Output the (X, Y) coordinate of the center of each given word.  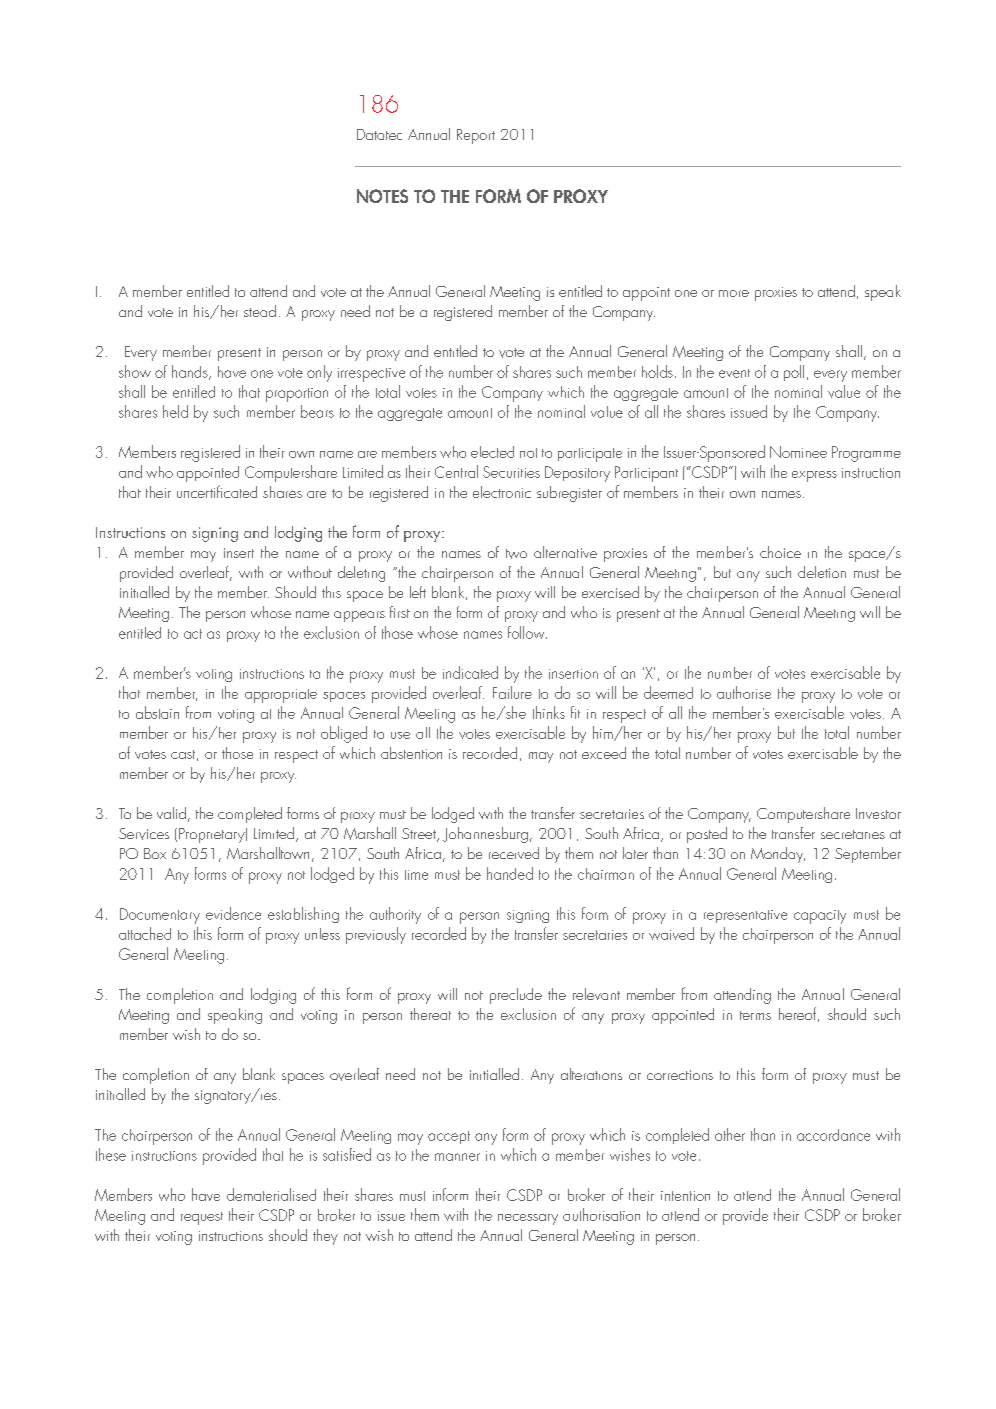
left (418, 592)
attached (145, 933)
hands (191, 372)
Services (144, 834)
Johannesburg (485, 835)
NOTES (382, 196)
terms (755, 1015)
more (734, 293)
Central (456, 471)
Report (476, 136)
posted (707, 835)
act (193, 634)
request (202, 1218)
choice (780, 552)
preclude (516, 996)
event (734, 373)
